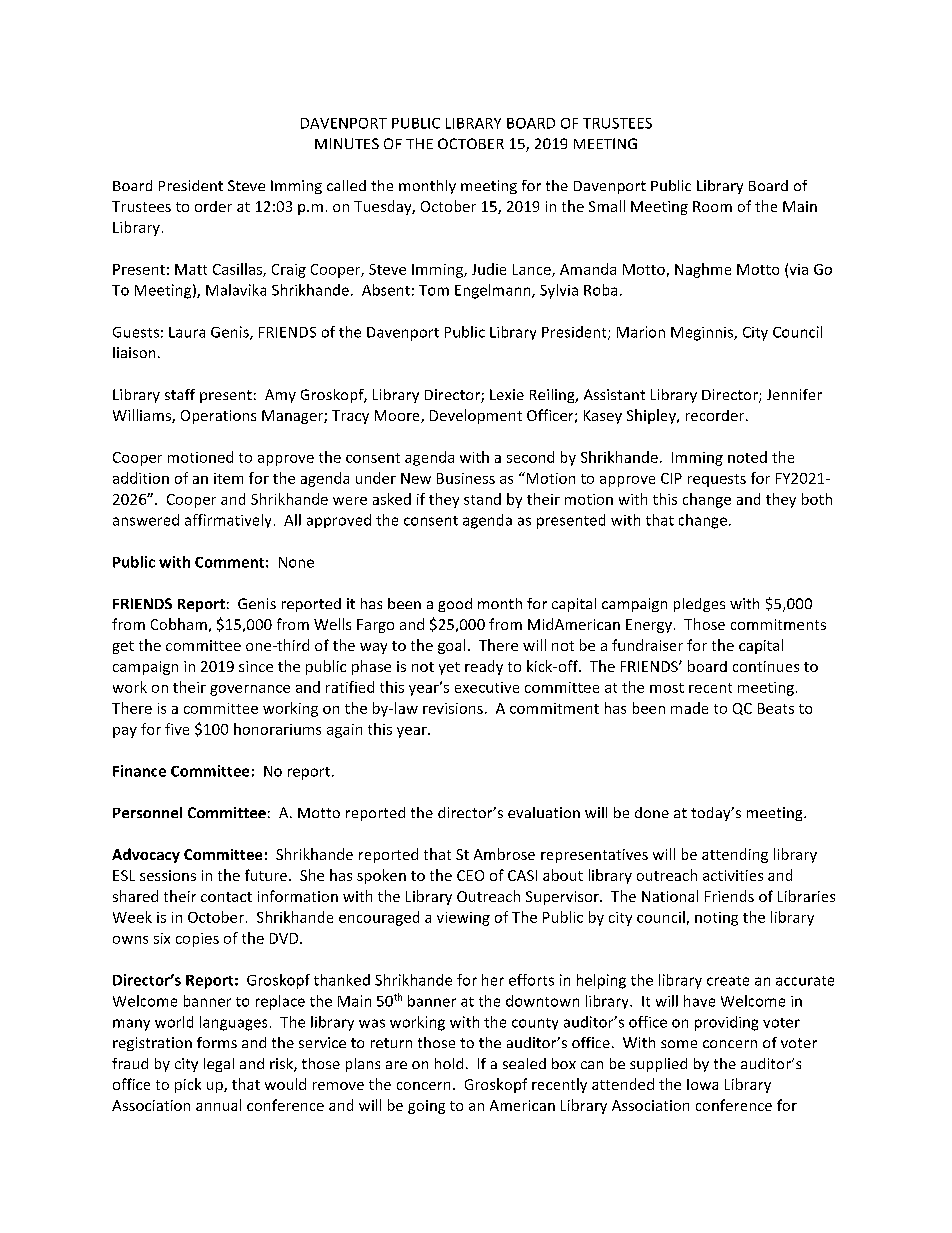  Describe the element at coordinates (180, 394) in the screenshot. I see `staff` at that location.
